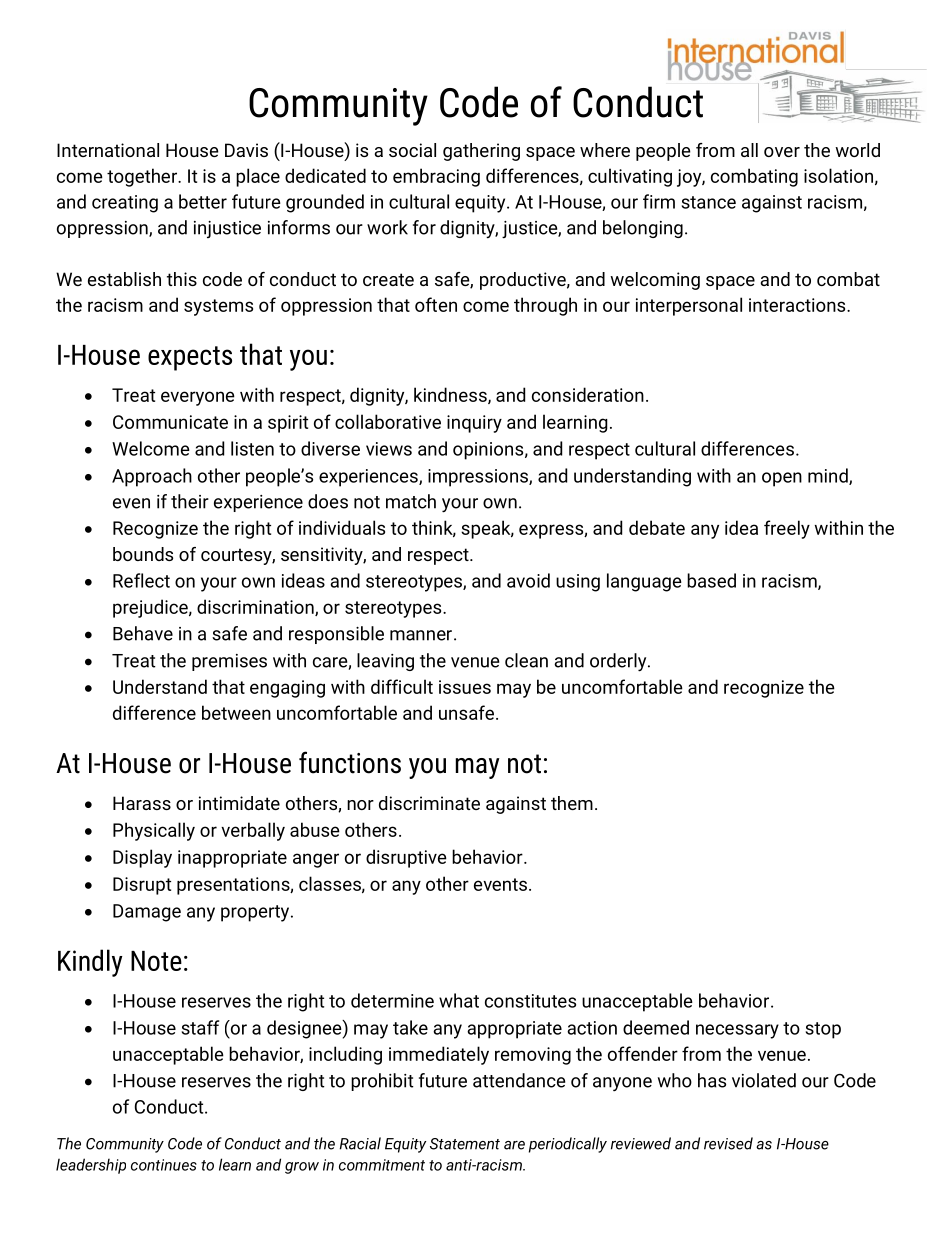 The image size is (952, 1233). What do you see at coordinates (203, 201) in the screenshot?
I see `better` at bounding box center [203, 201].
